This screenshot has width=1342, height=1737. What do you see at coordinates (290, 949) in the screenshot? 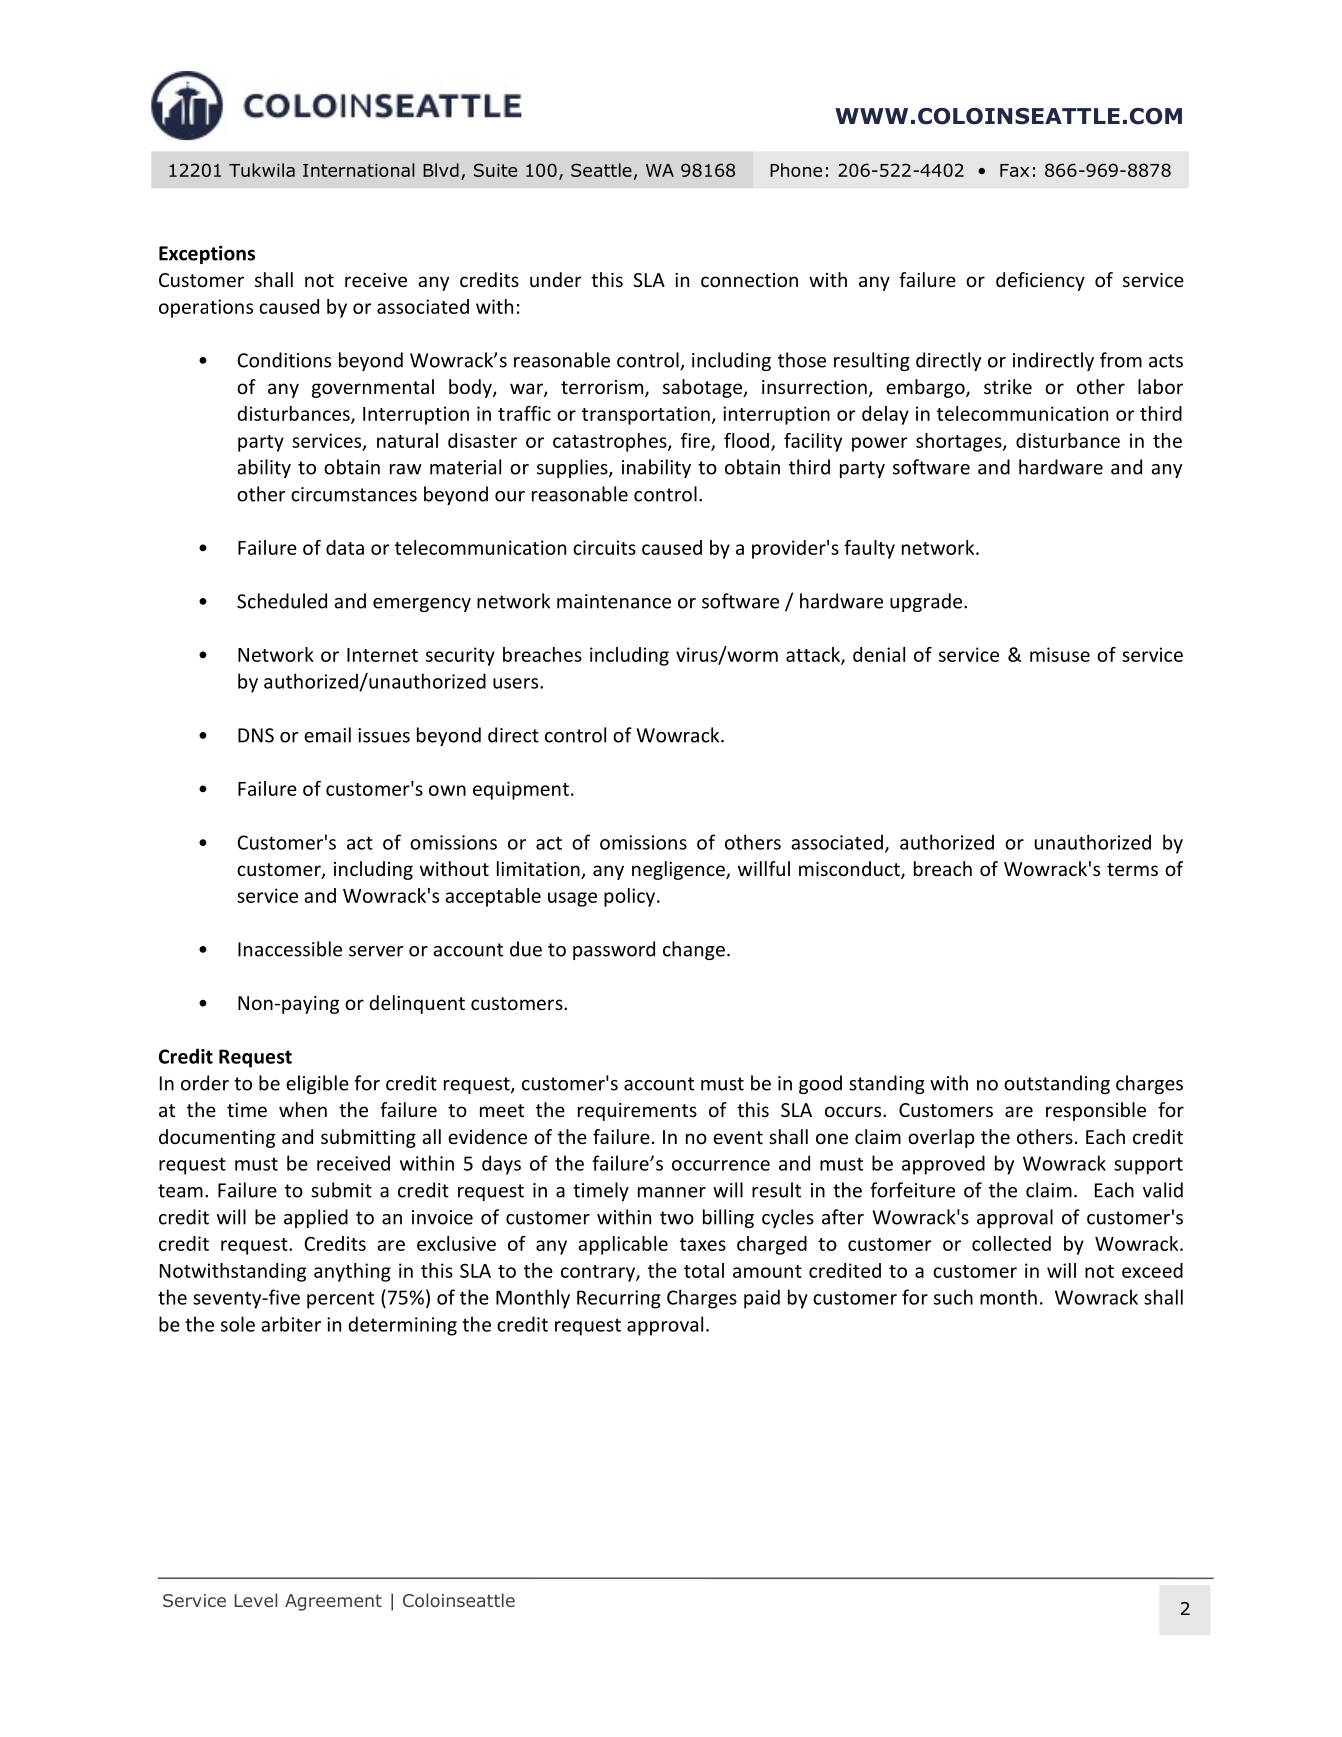
I see `Inaccessible` at bounding box center [290, 949].
